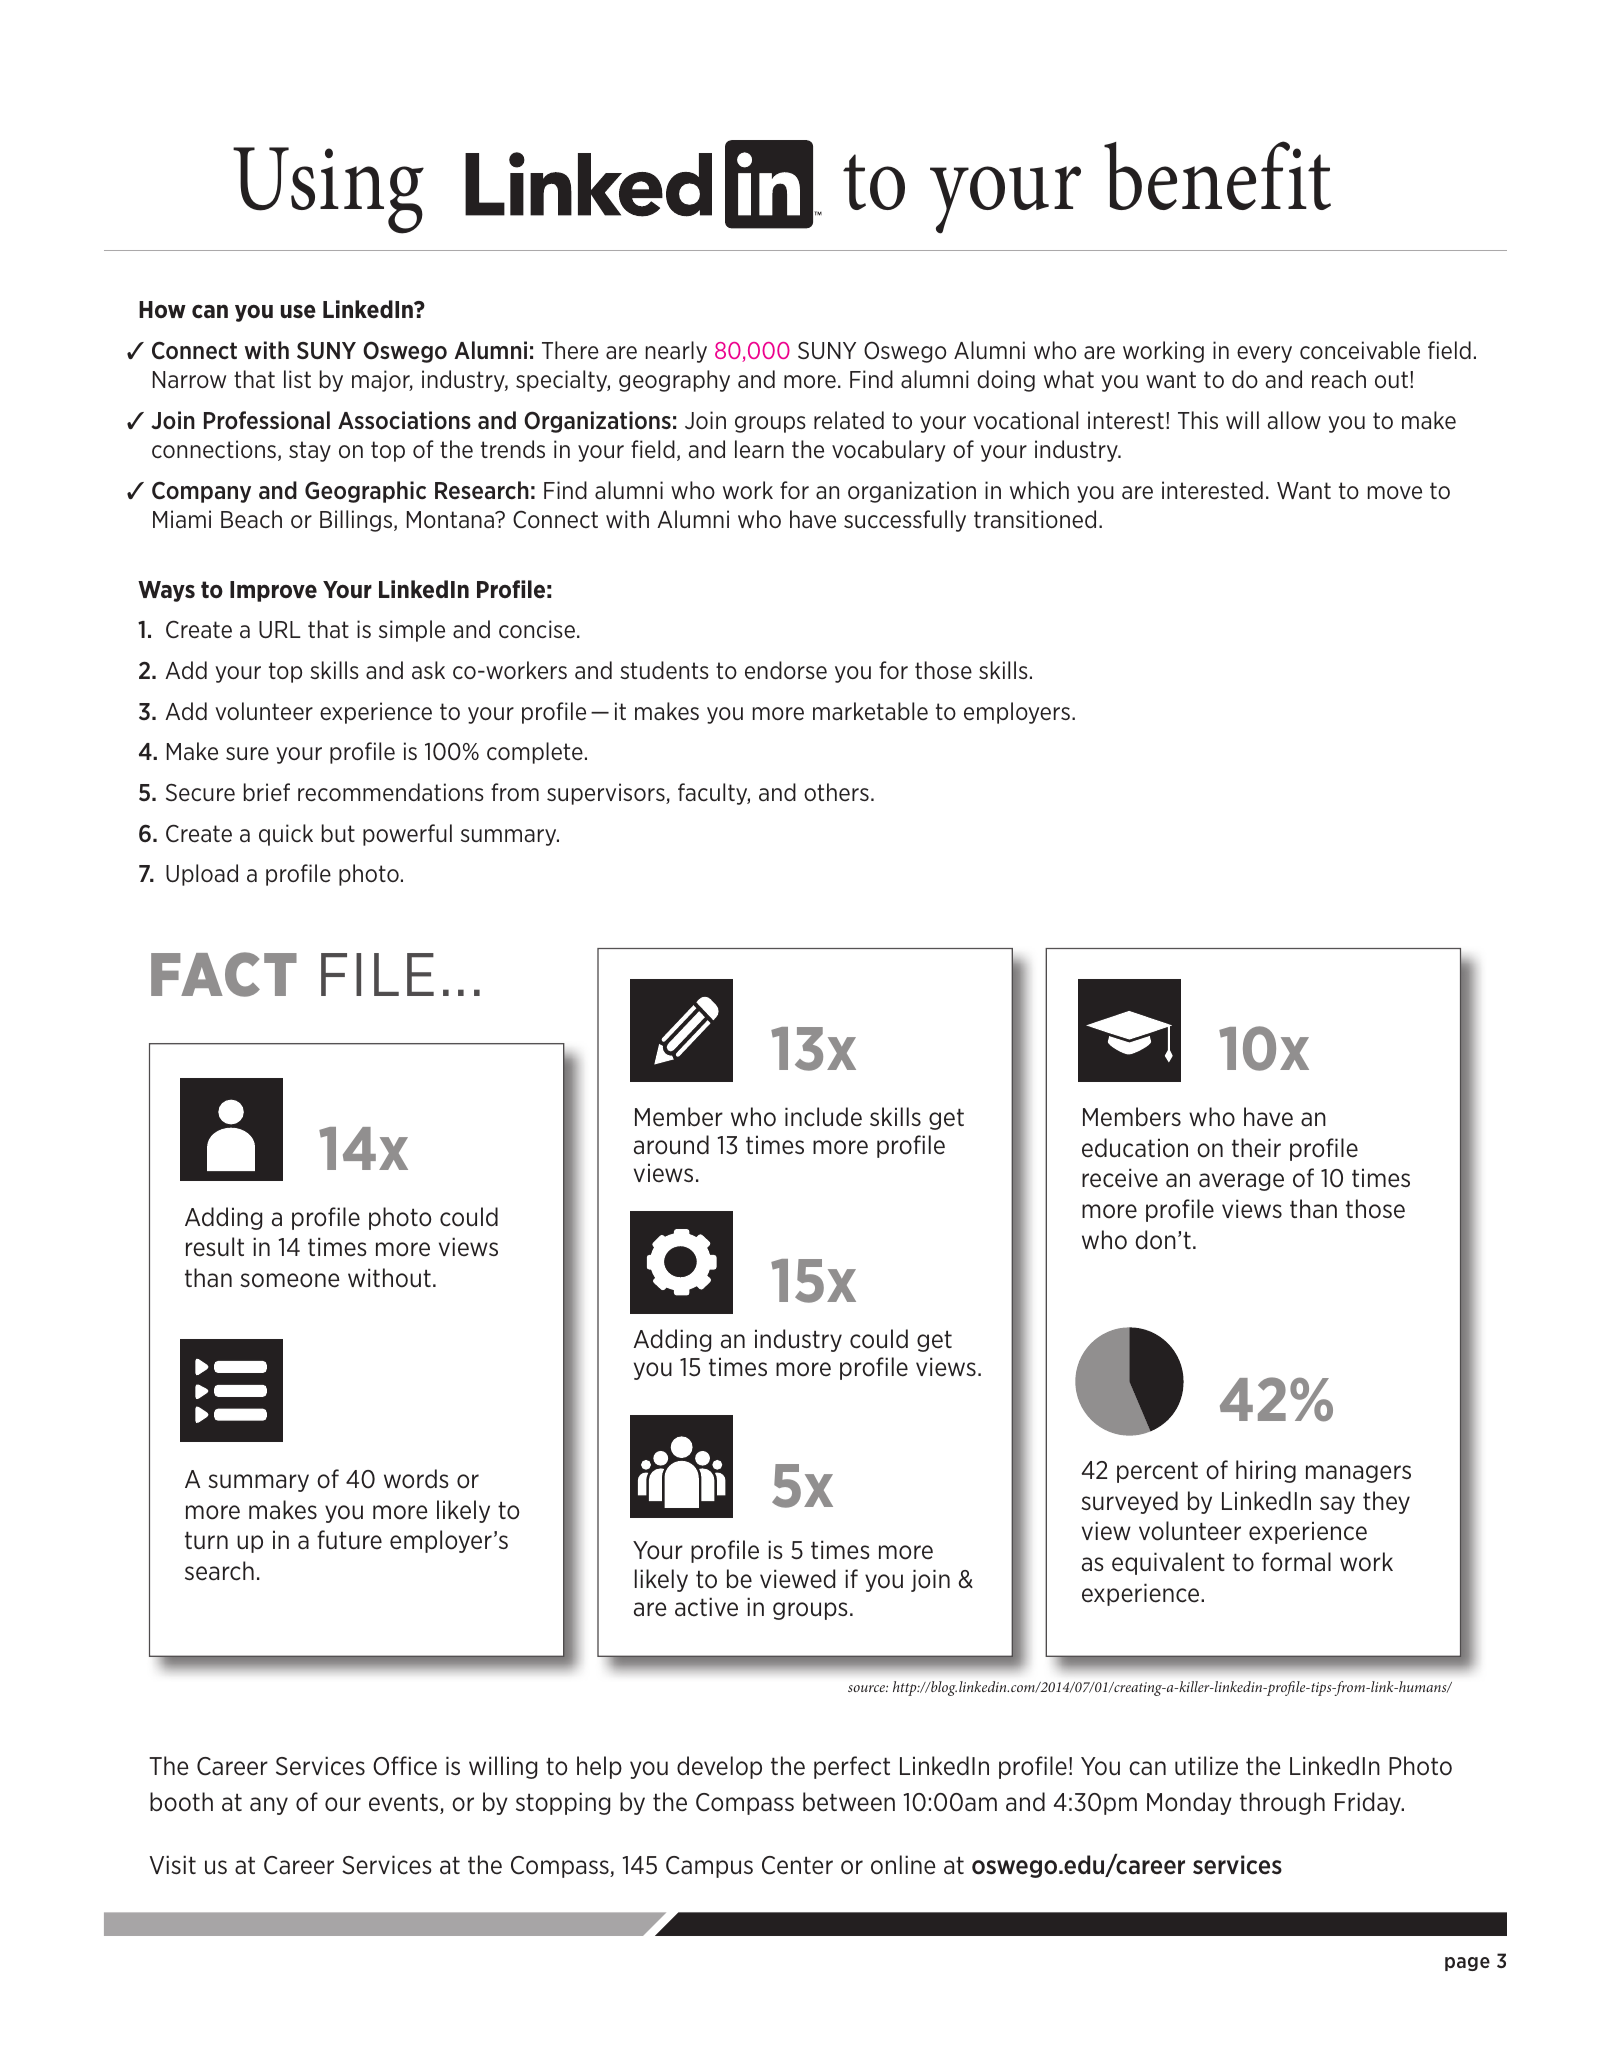  I want to click on Center, so click(797, 1865).
